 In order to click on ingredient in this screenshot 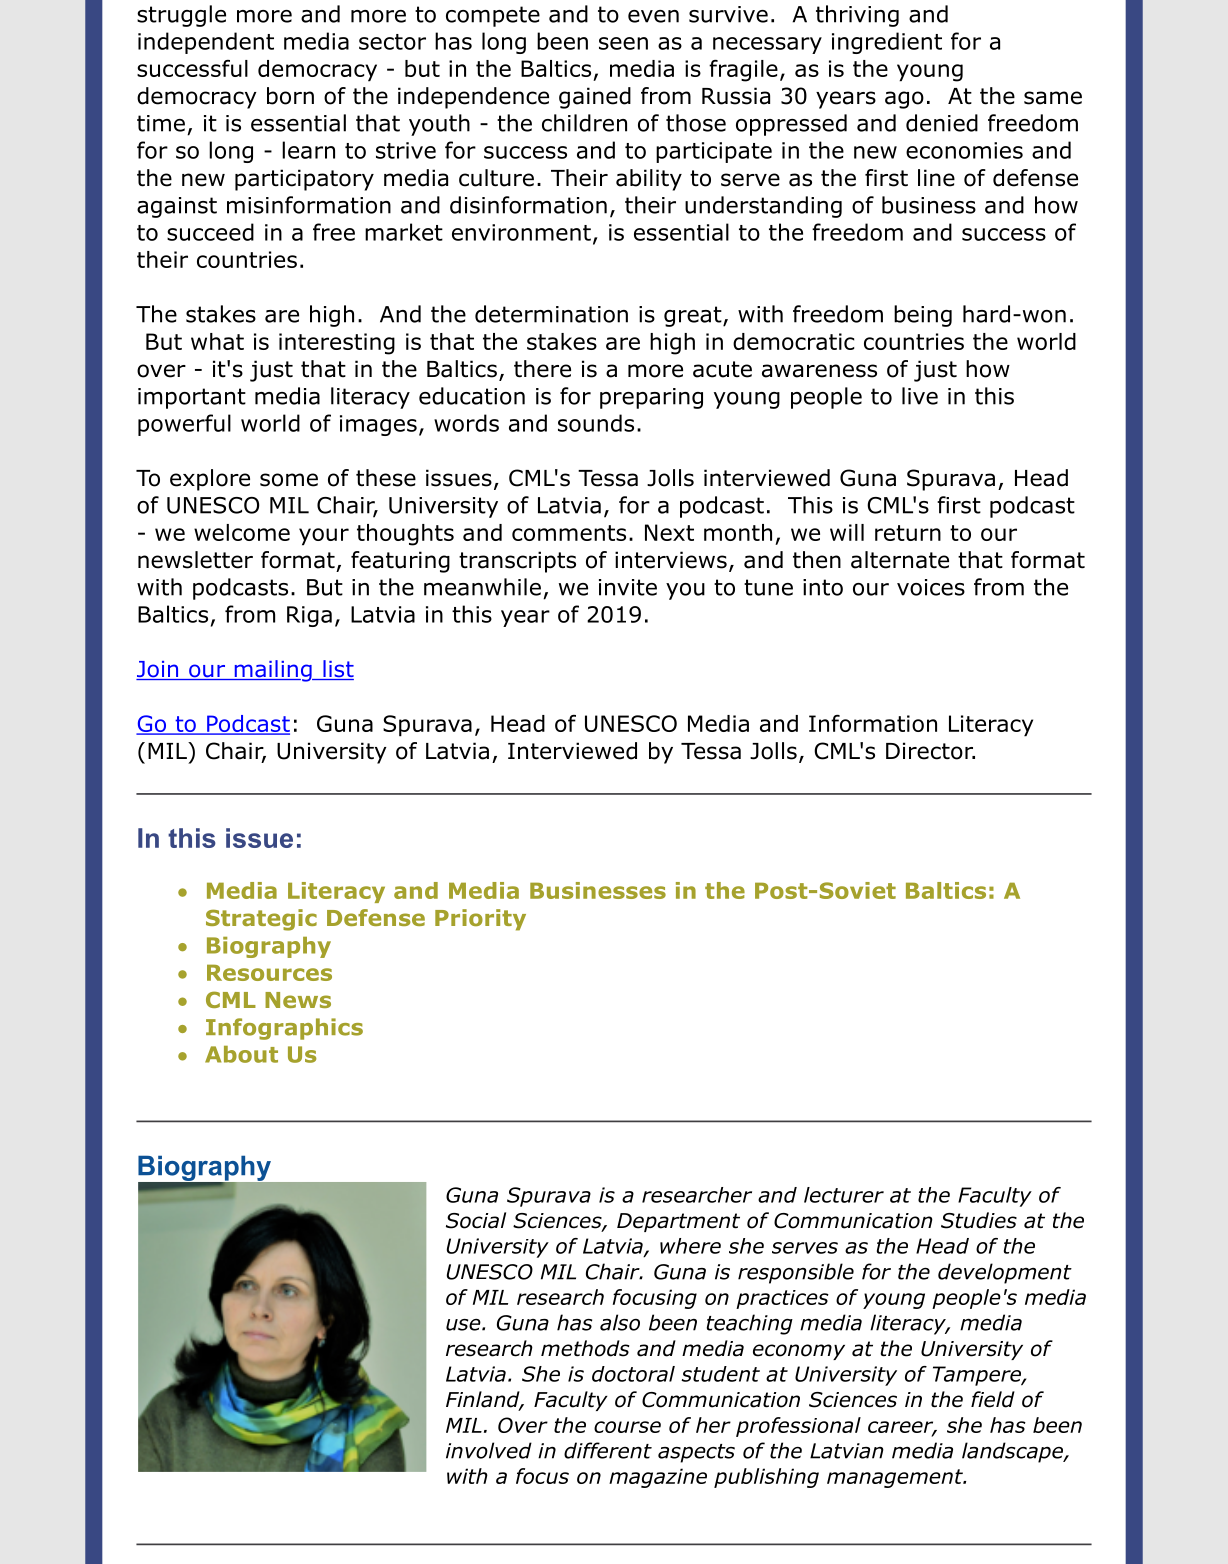, I will do `click(887, 43)`.
